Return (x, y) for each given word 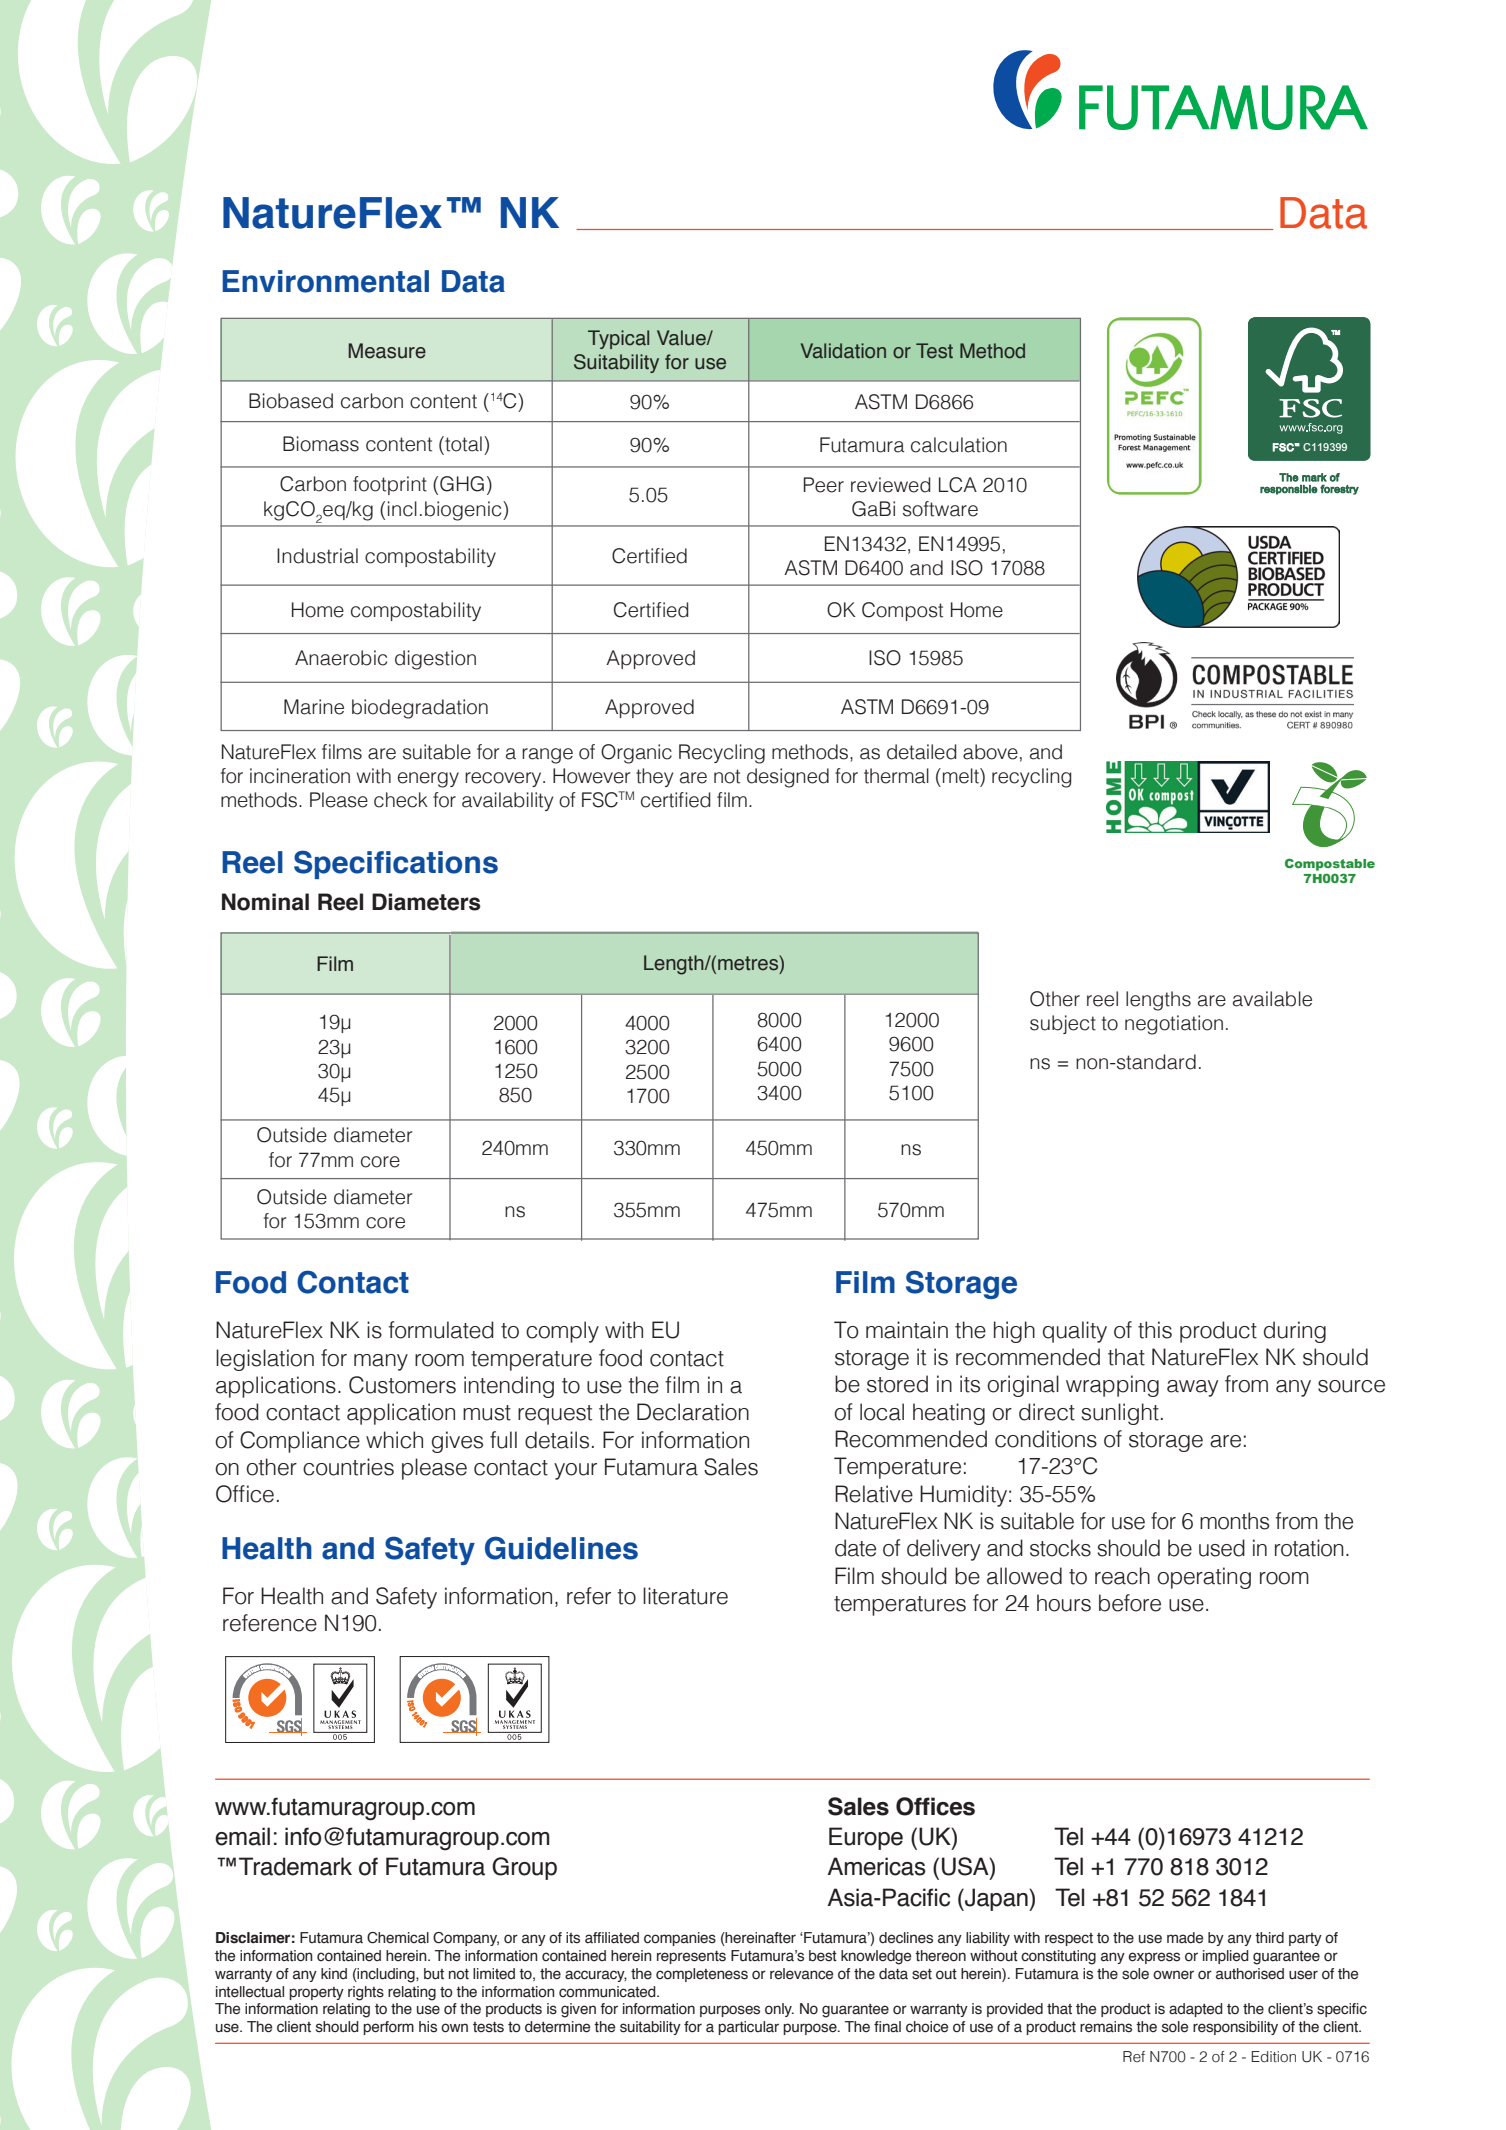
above (990, 752)
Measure (387, 351)
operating (1204, 1578)
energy (428, 780)
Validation (843, 350)
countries (348, 1467)
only (779, 2010)
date (855, 1548)
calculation (959, 445)
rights (366, 1993)
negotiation (1174, 1025)
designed (788, 778)
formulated (441, 1330)
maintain (907, 1330)
